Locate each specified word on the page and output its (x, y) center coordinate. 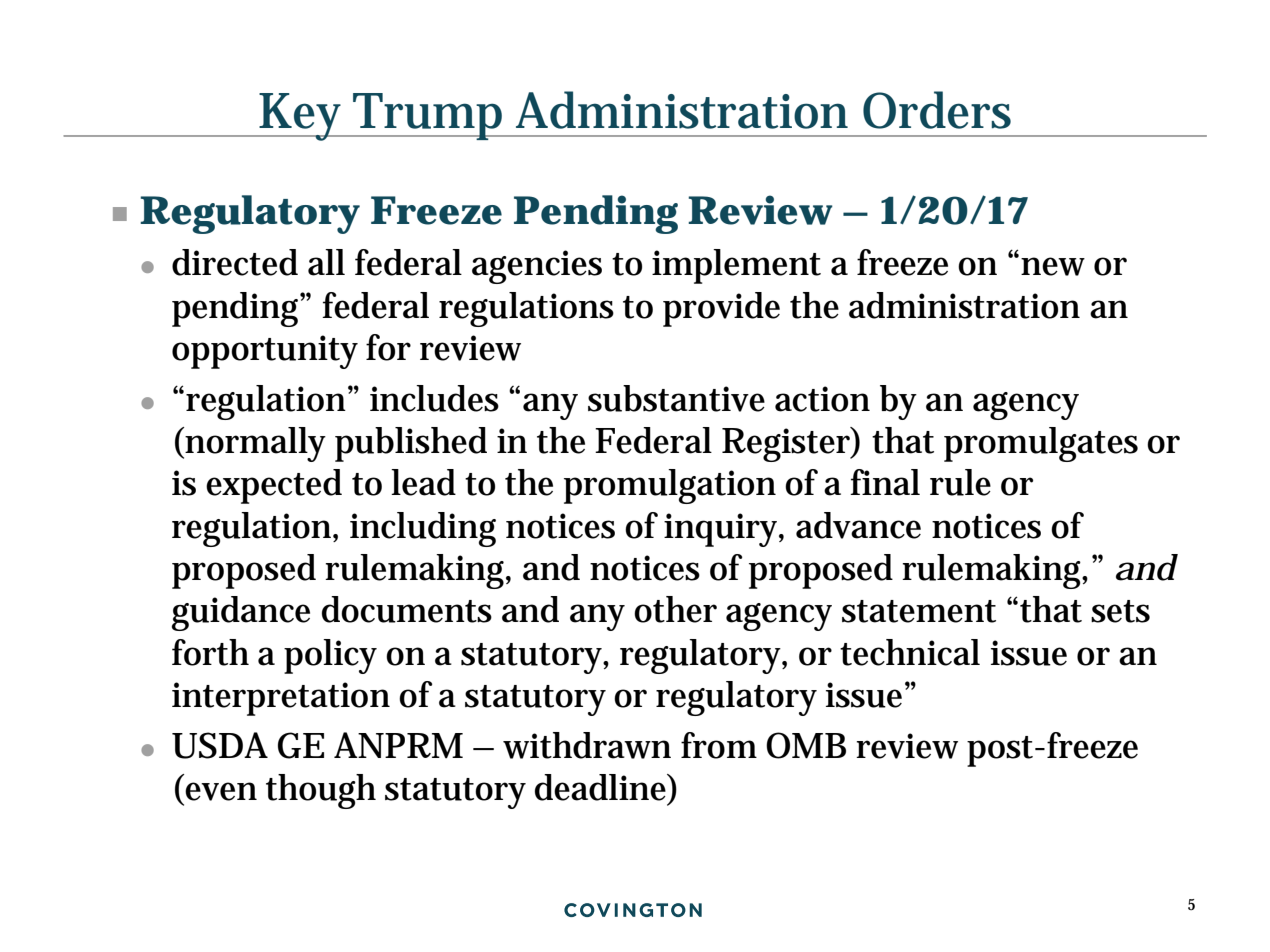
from (719, 745)
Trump (429, 116)
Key (303, 117)
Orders (937, 110)
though (321, 791)
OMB (806, 745)
